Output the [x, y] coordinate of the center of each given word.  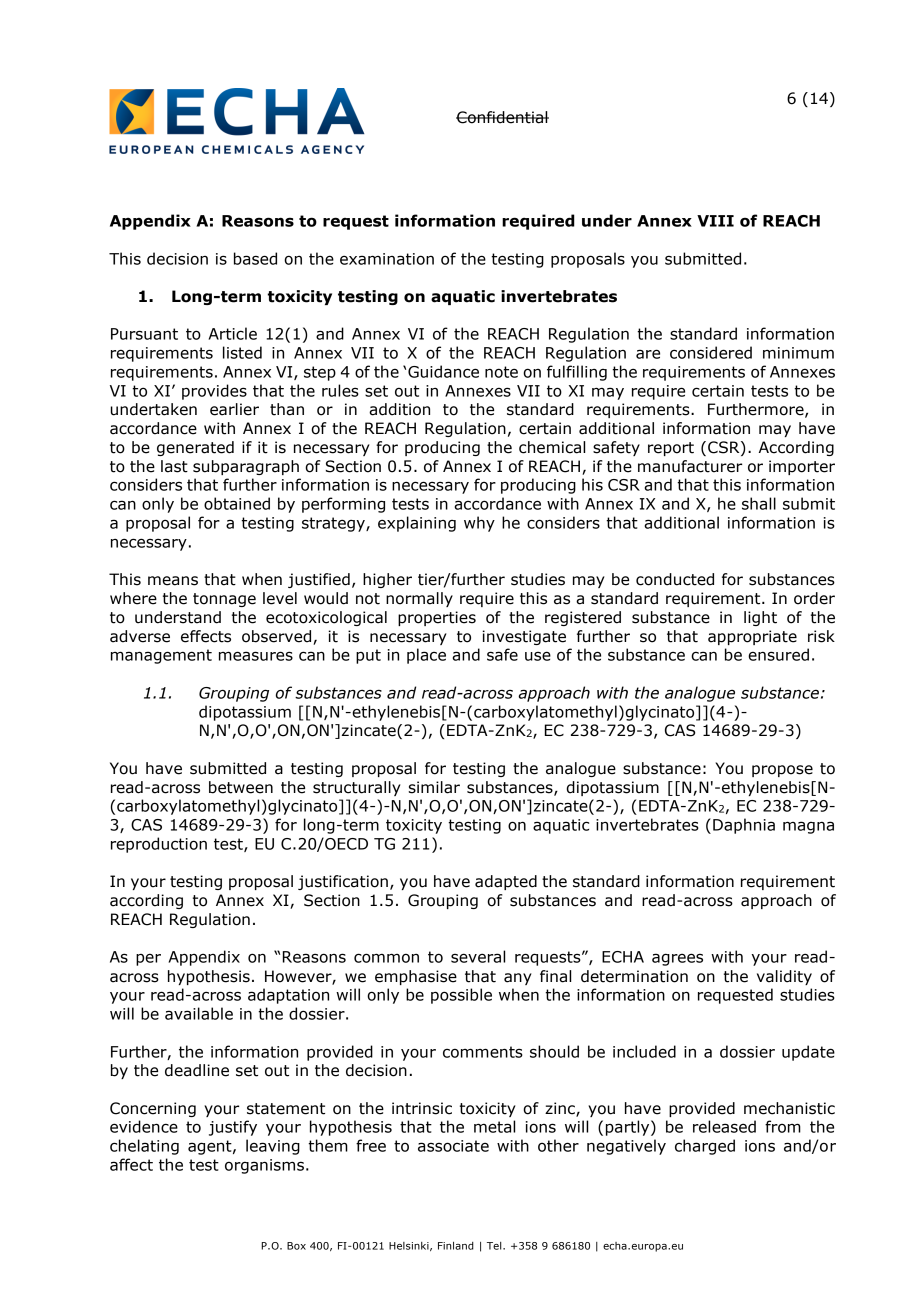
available [199, 1013]
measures [256, 656]
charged [705, 1147]
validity [784, 977]
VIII [715, 221]
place [426, 656]
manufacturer [690, 466]
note [501, 372]
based [255, 258]
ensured [778, 654]
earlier [234, 409]
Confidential [502, 117]
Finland [456, 1246]
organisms [264, 1166]
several [478, 956]
